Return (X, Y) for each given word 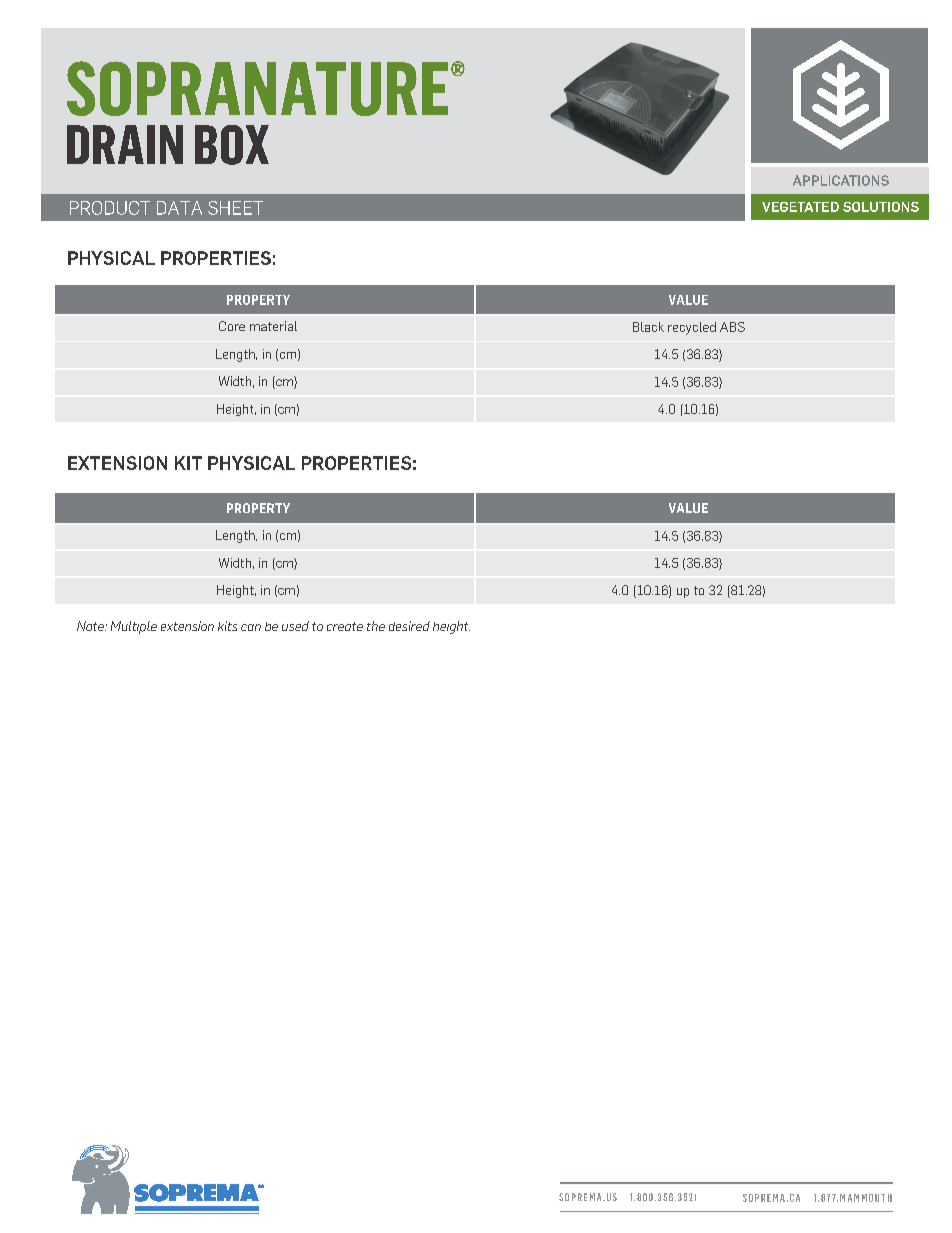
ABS (732, 327)
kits (227, 626)
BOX (232, 145)
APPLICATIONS (841, 180)
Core (232, 326)
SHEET (235, 208)
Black (648, 327)
